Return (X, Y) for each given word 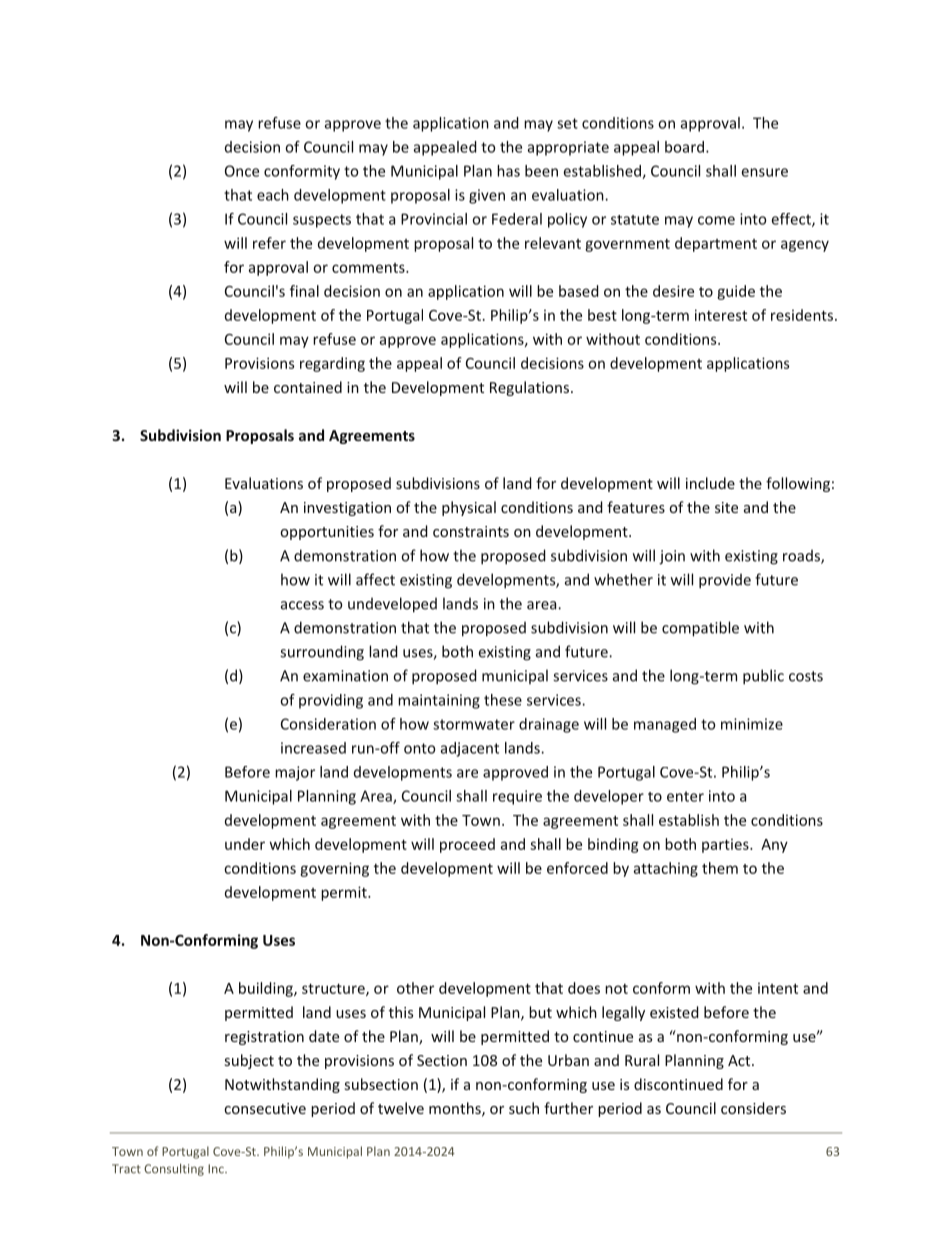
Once (242, 171)
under (245, 844)
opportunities (327, 533)
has (508, 171)
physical (469, 508)
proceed (467, 845)
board (684, 147)
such (524, 1108)
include (710, 483)
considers (753, 1108)
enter (685, 796)
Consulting (174, 1170)
